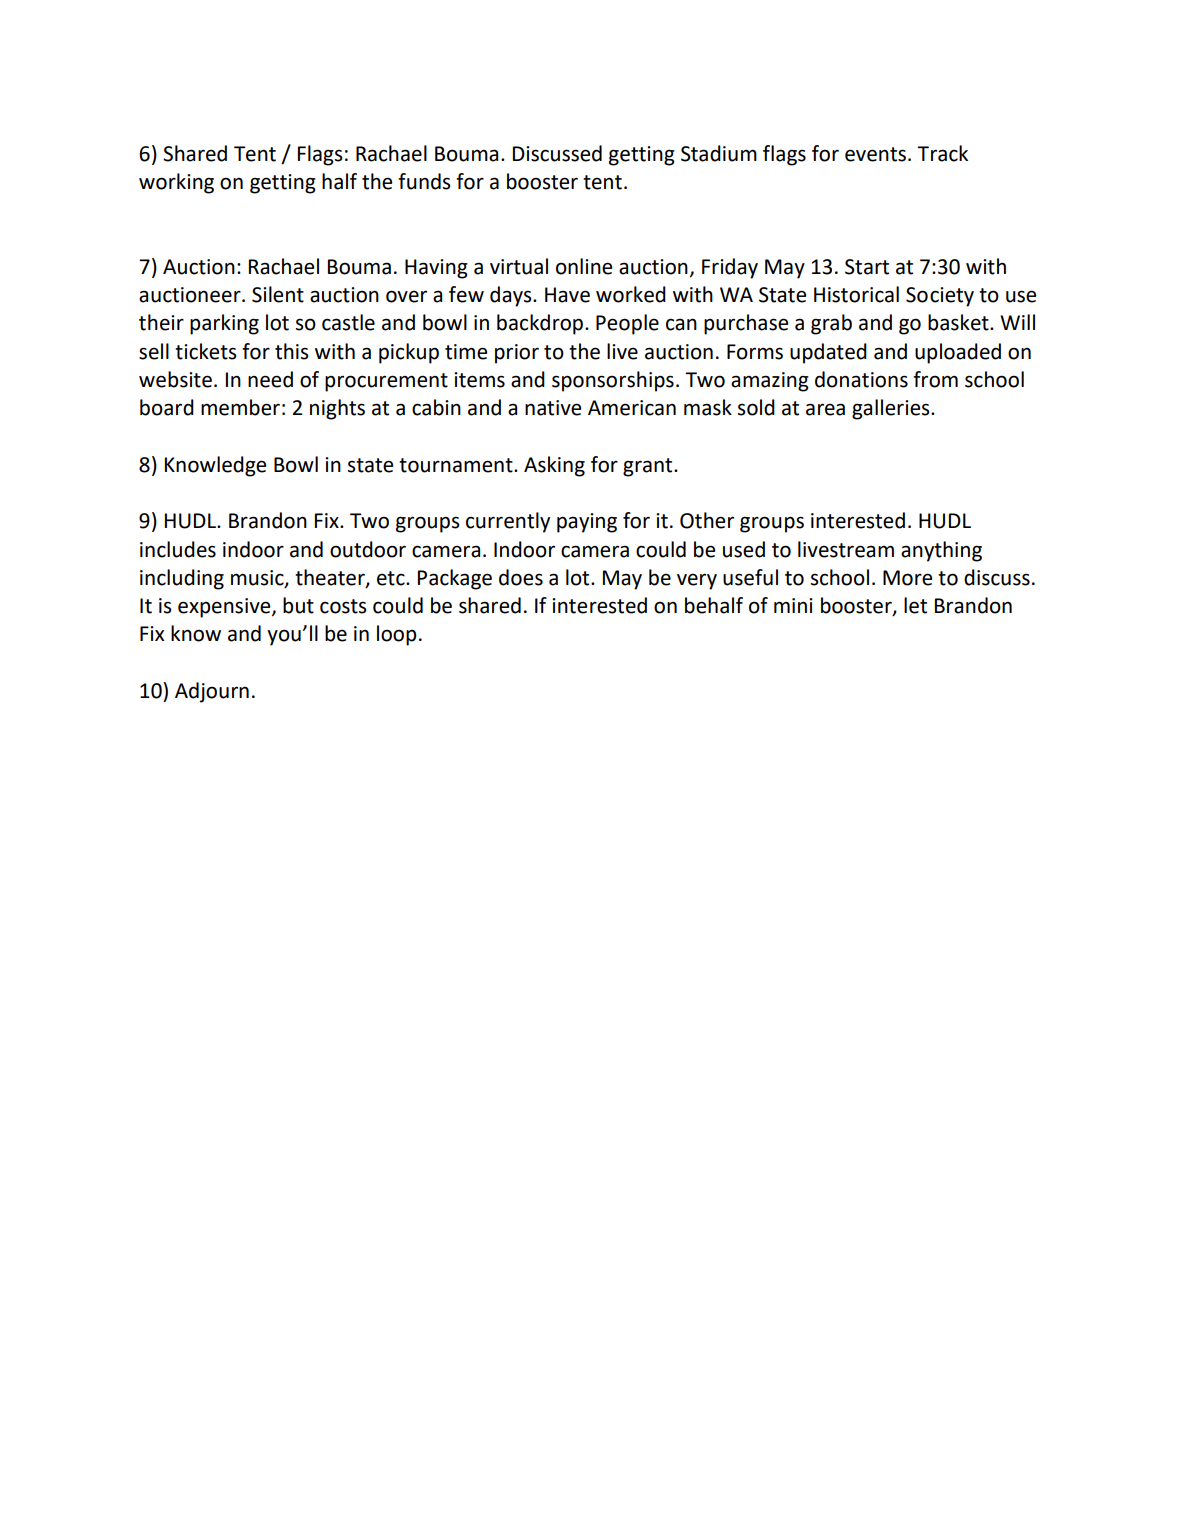 This screenshot has height=1528, width=1181. Describe the element at coordinates (240, 407) in the screenshot. I see `member` at that location.
